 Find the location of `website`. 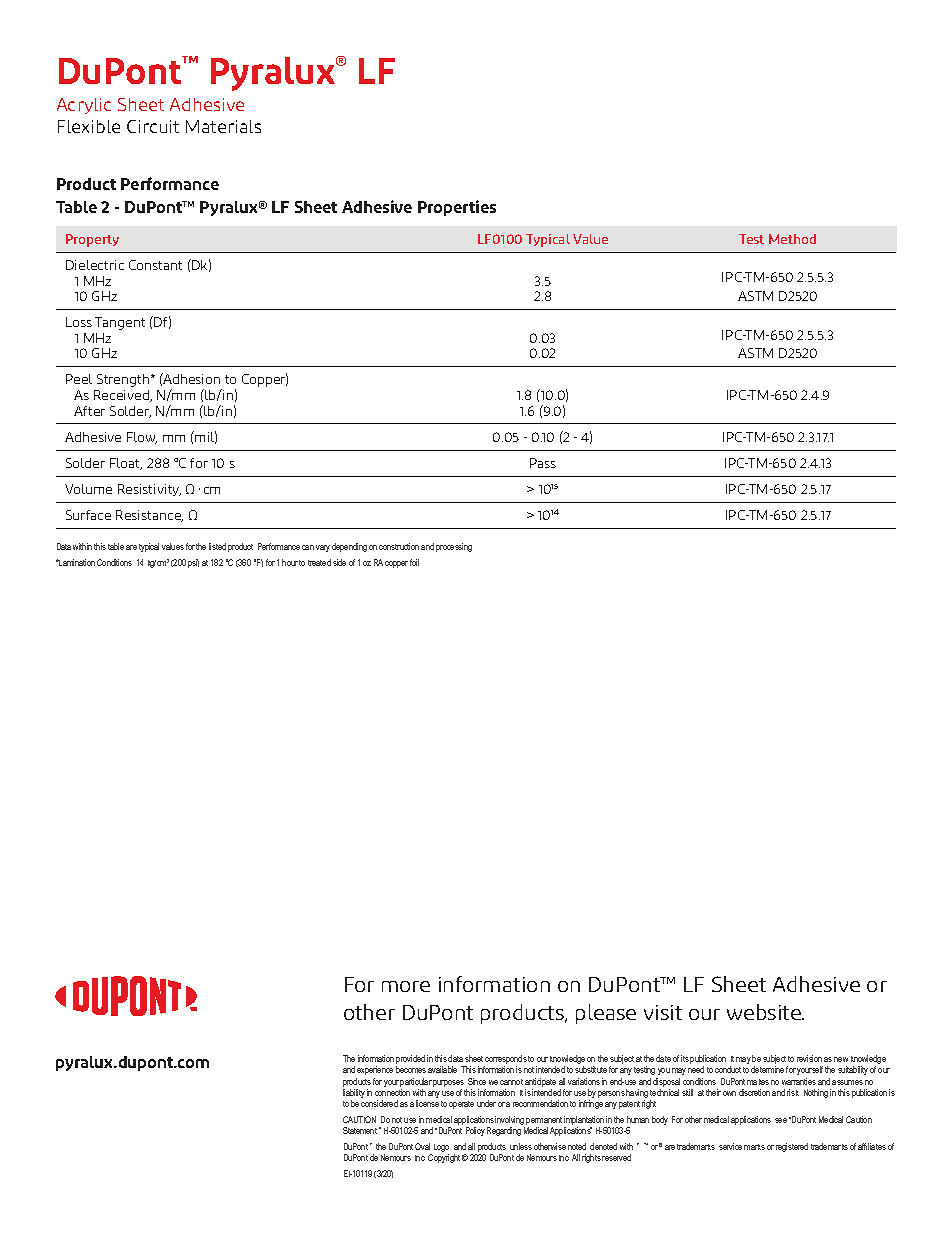

website is located at coordinates (765, 1012).
